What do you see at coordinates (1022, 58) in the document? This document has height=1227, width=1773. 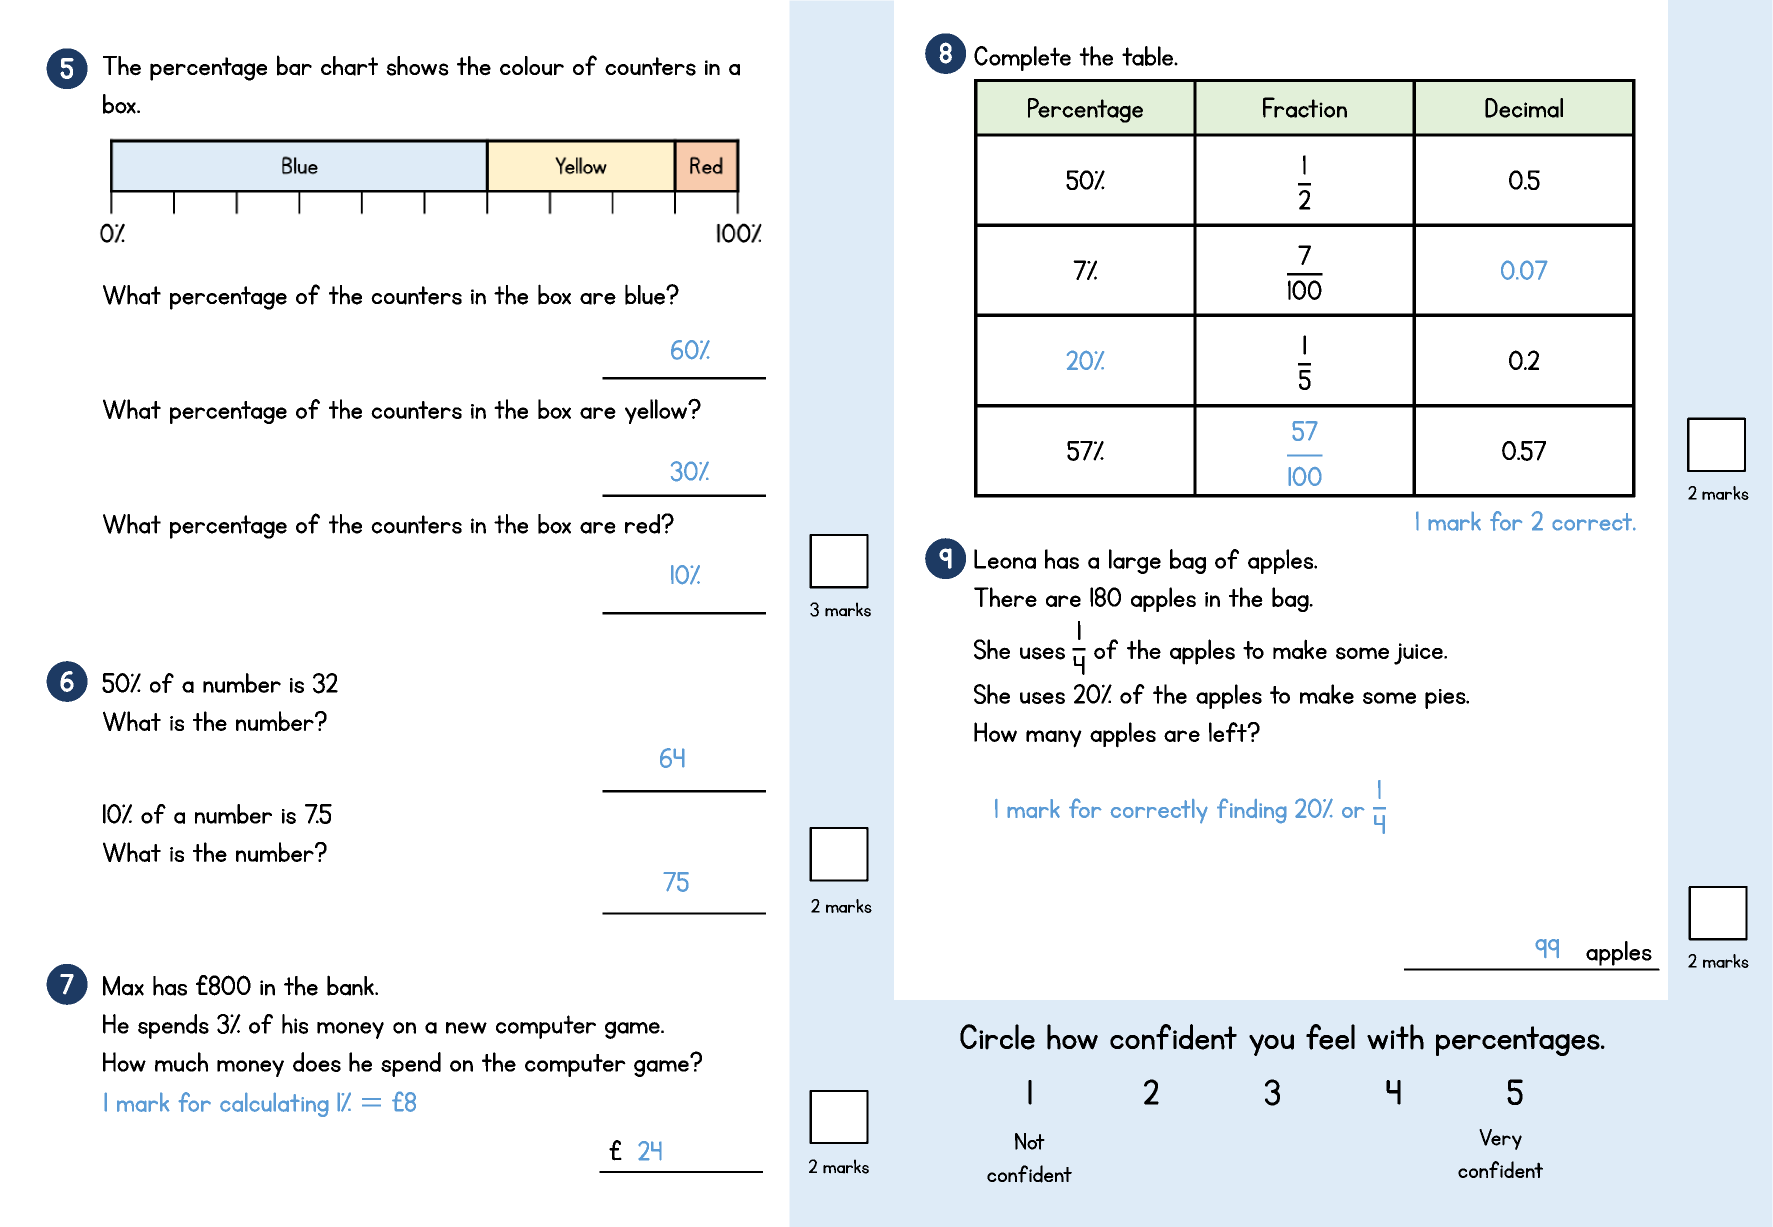 I see `Complete` at bounding box center [1022, 58].
